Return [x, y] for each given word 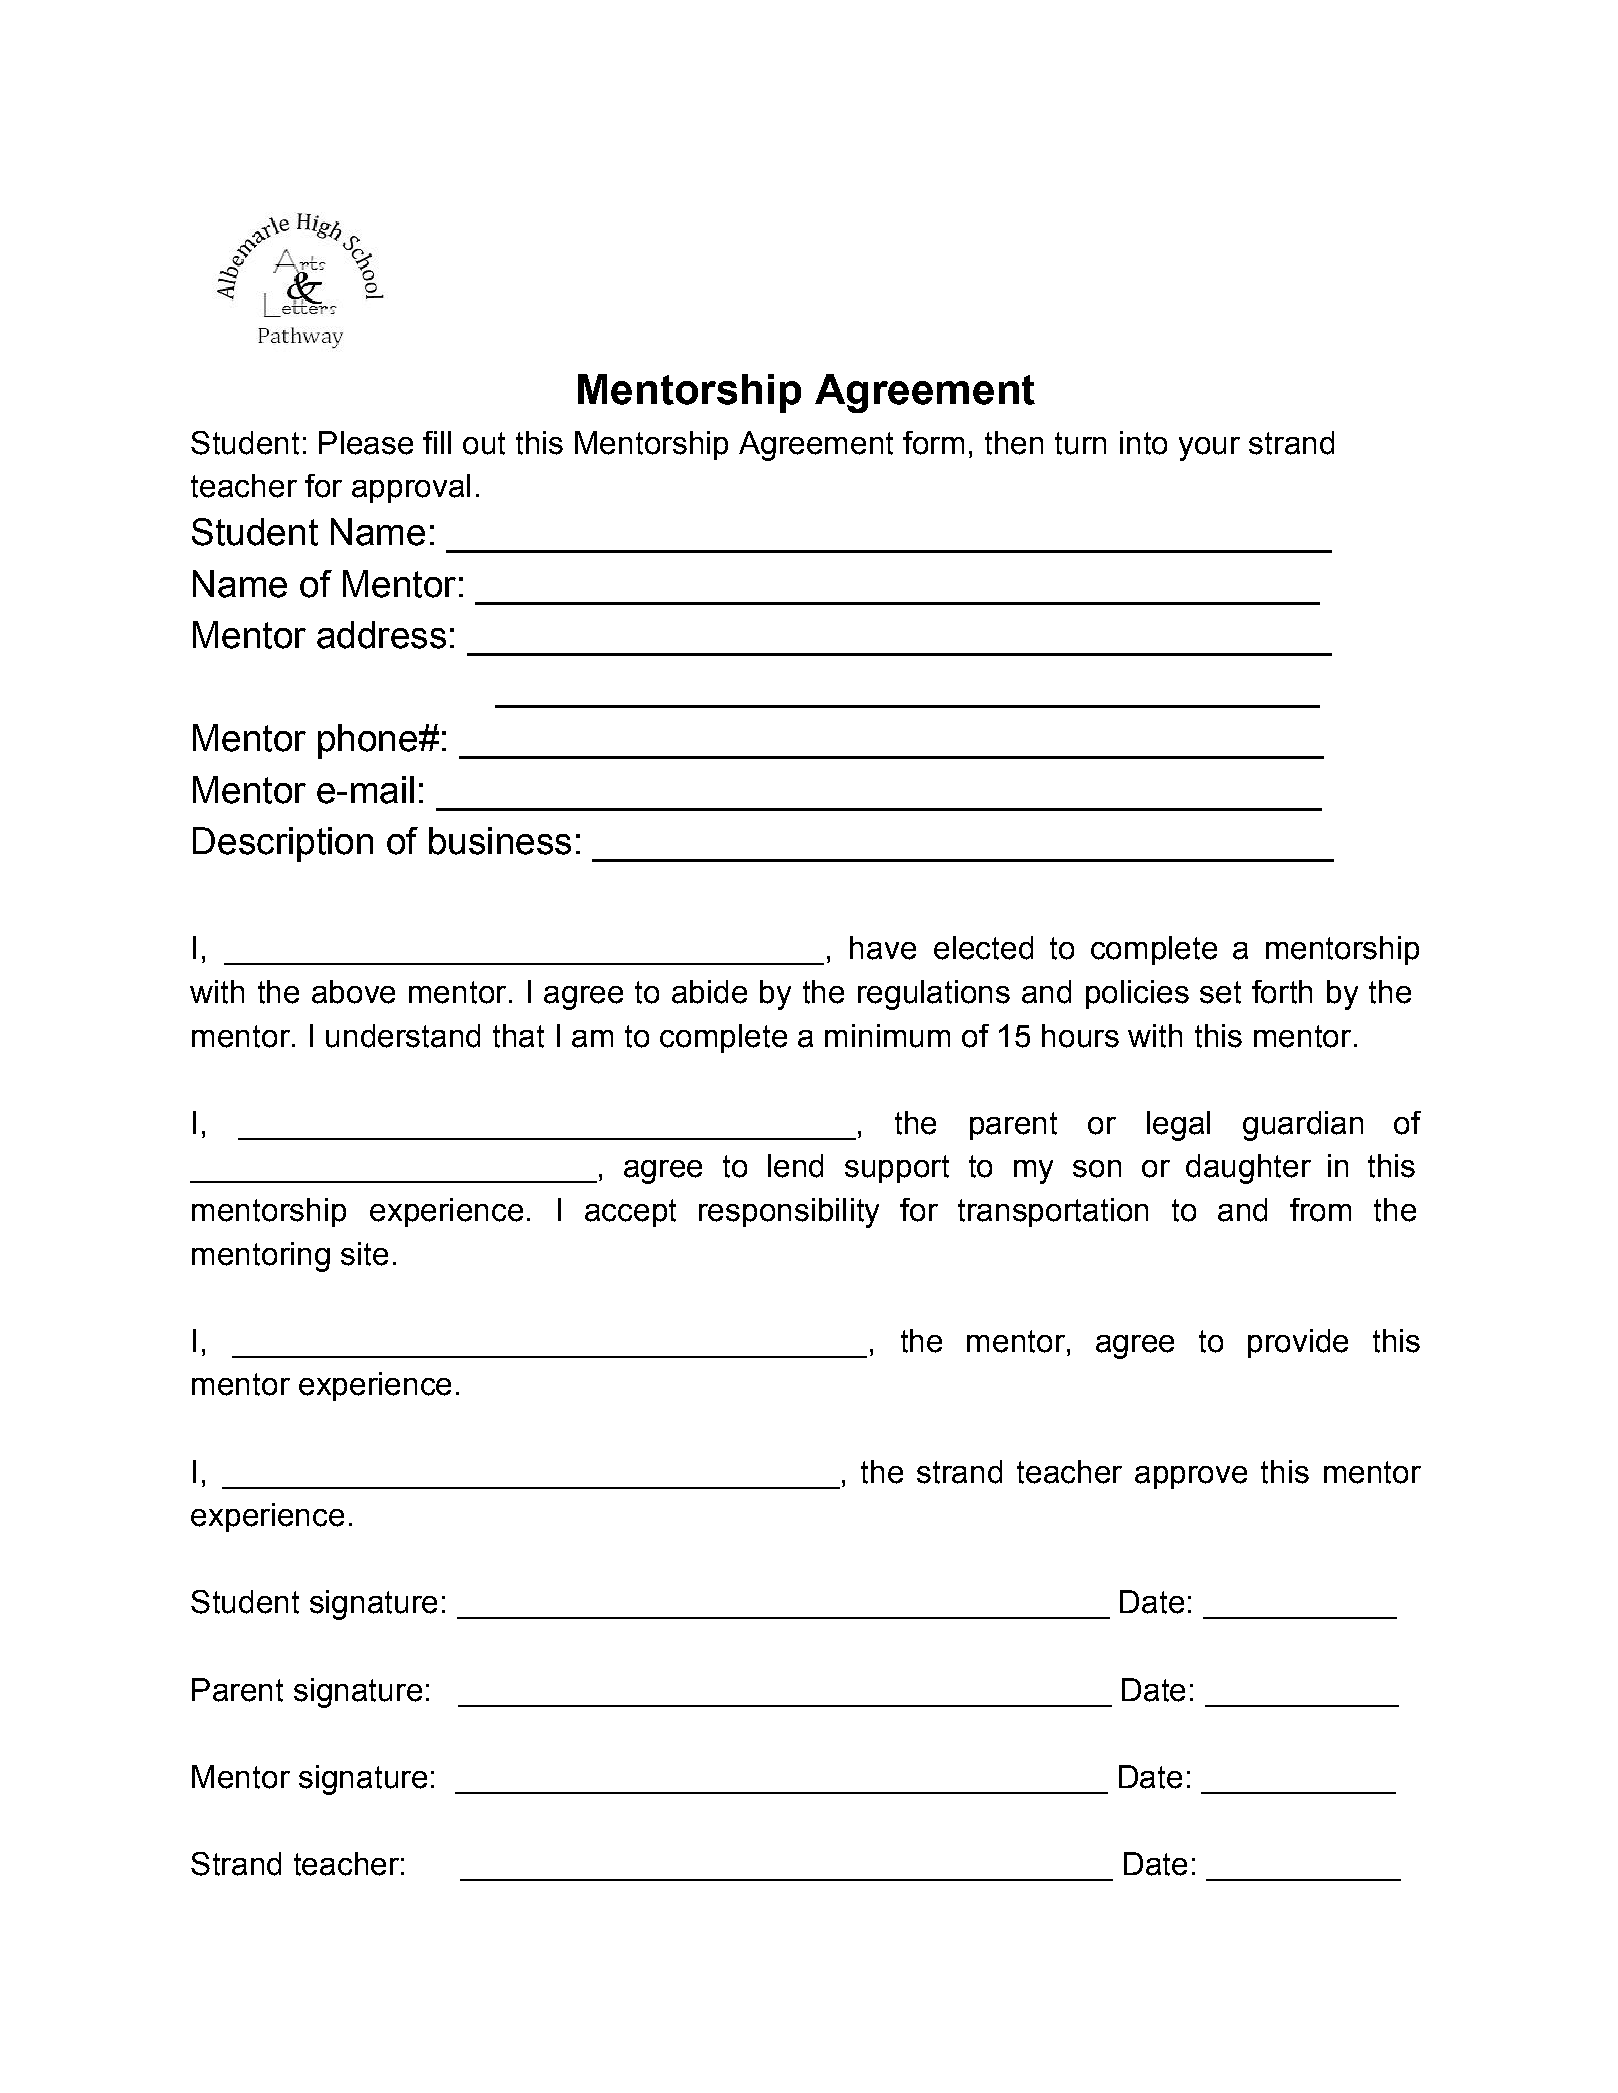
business [500, 841]
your [1209, 449]
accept [630, 1213]
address [381, 635]
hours [1080, 1036]
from [1320, 1210]
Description [283, 844]
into [1143, 443]
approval [411, 488]
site [364, 1254]
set [1220, 992]
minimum [887, 1036]
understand [403, 1036]
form [933, 443]
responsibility [789, 1213]
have [883, 948]
